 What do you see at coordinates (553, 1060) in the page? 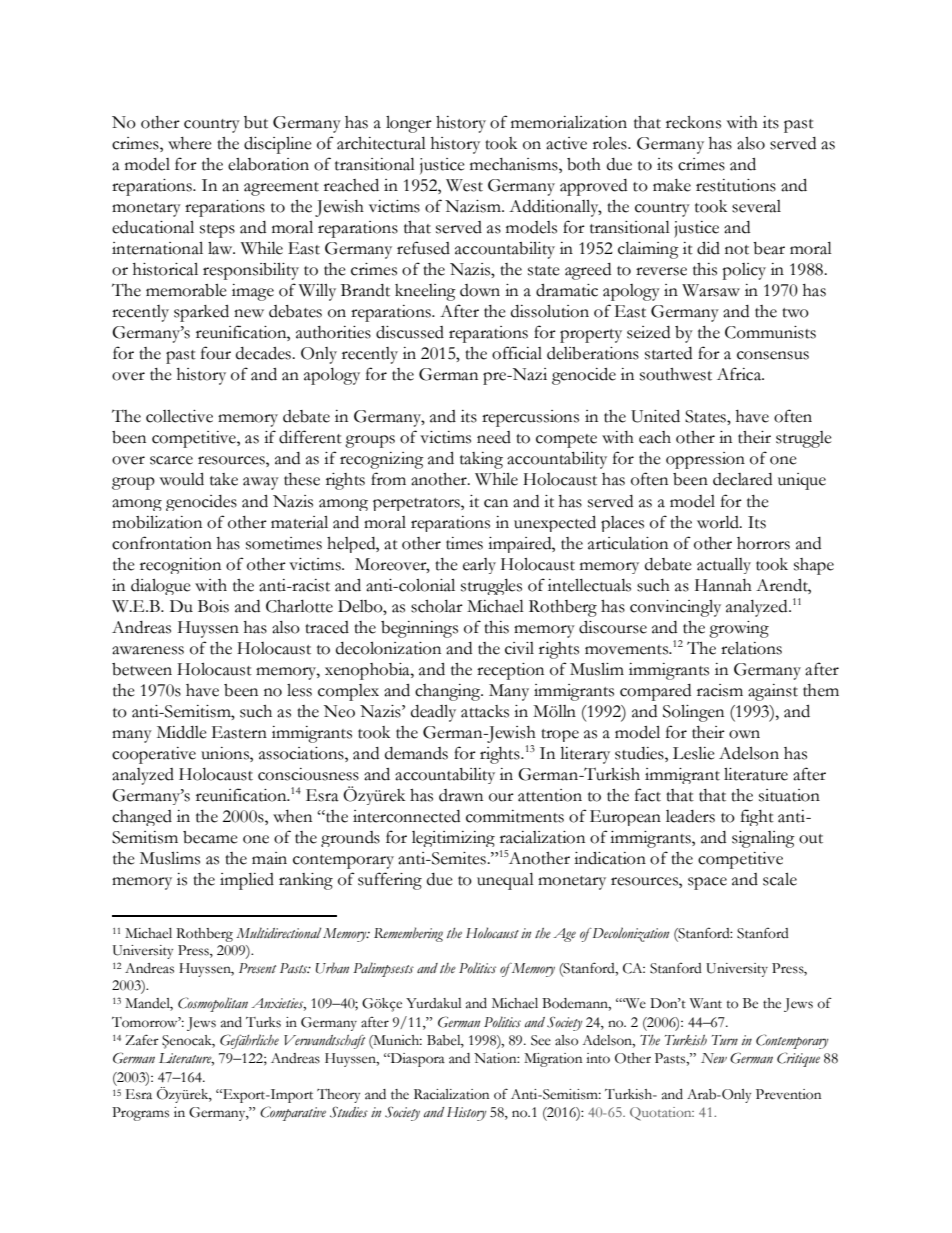
I see `Migration` at bounding box center [553, 1060].
